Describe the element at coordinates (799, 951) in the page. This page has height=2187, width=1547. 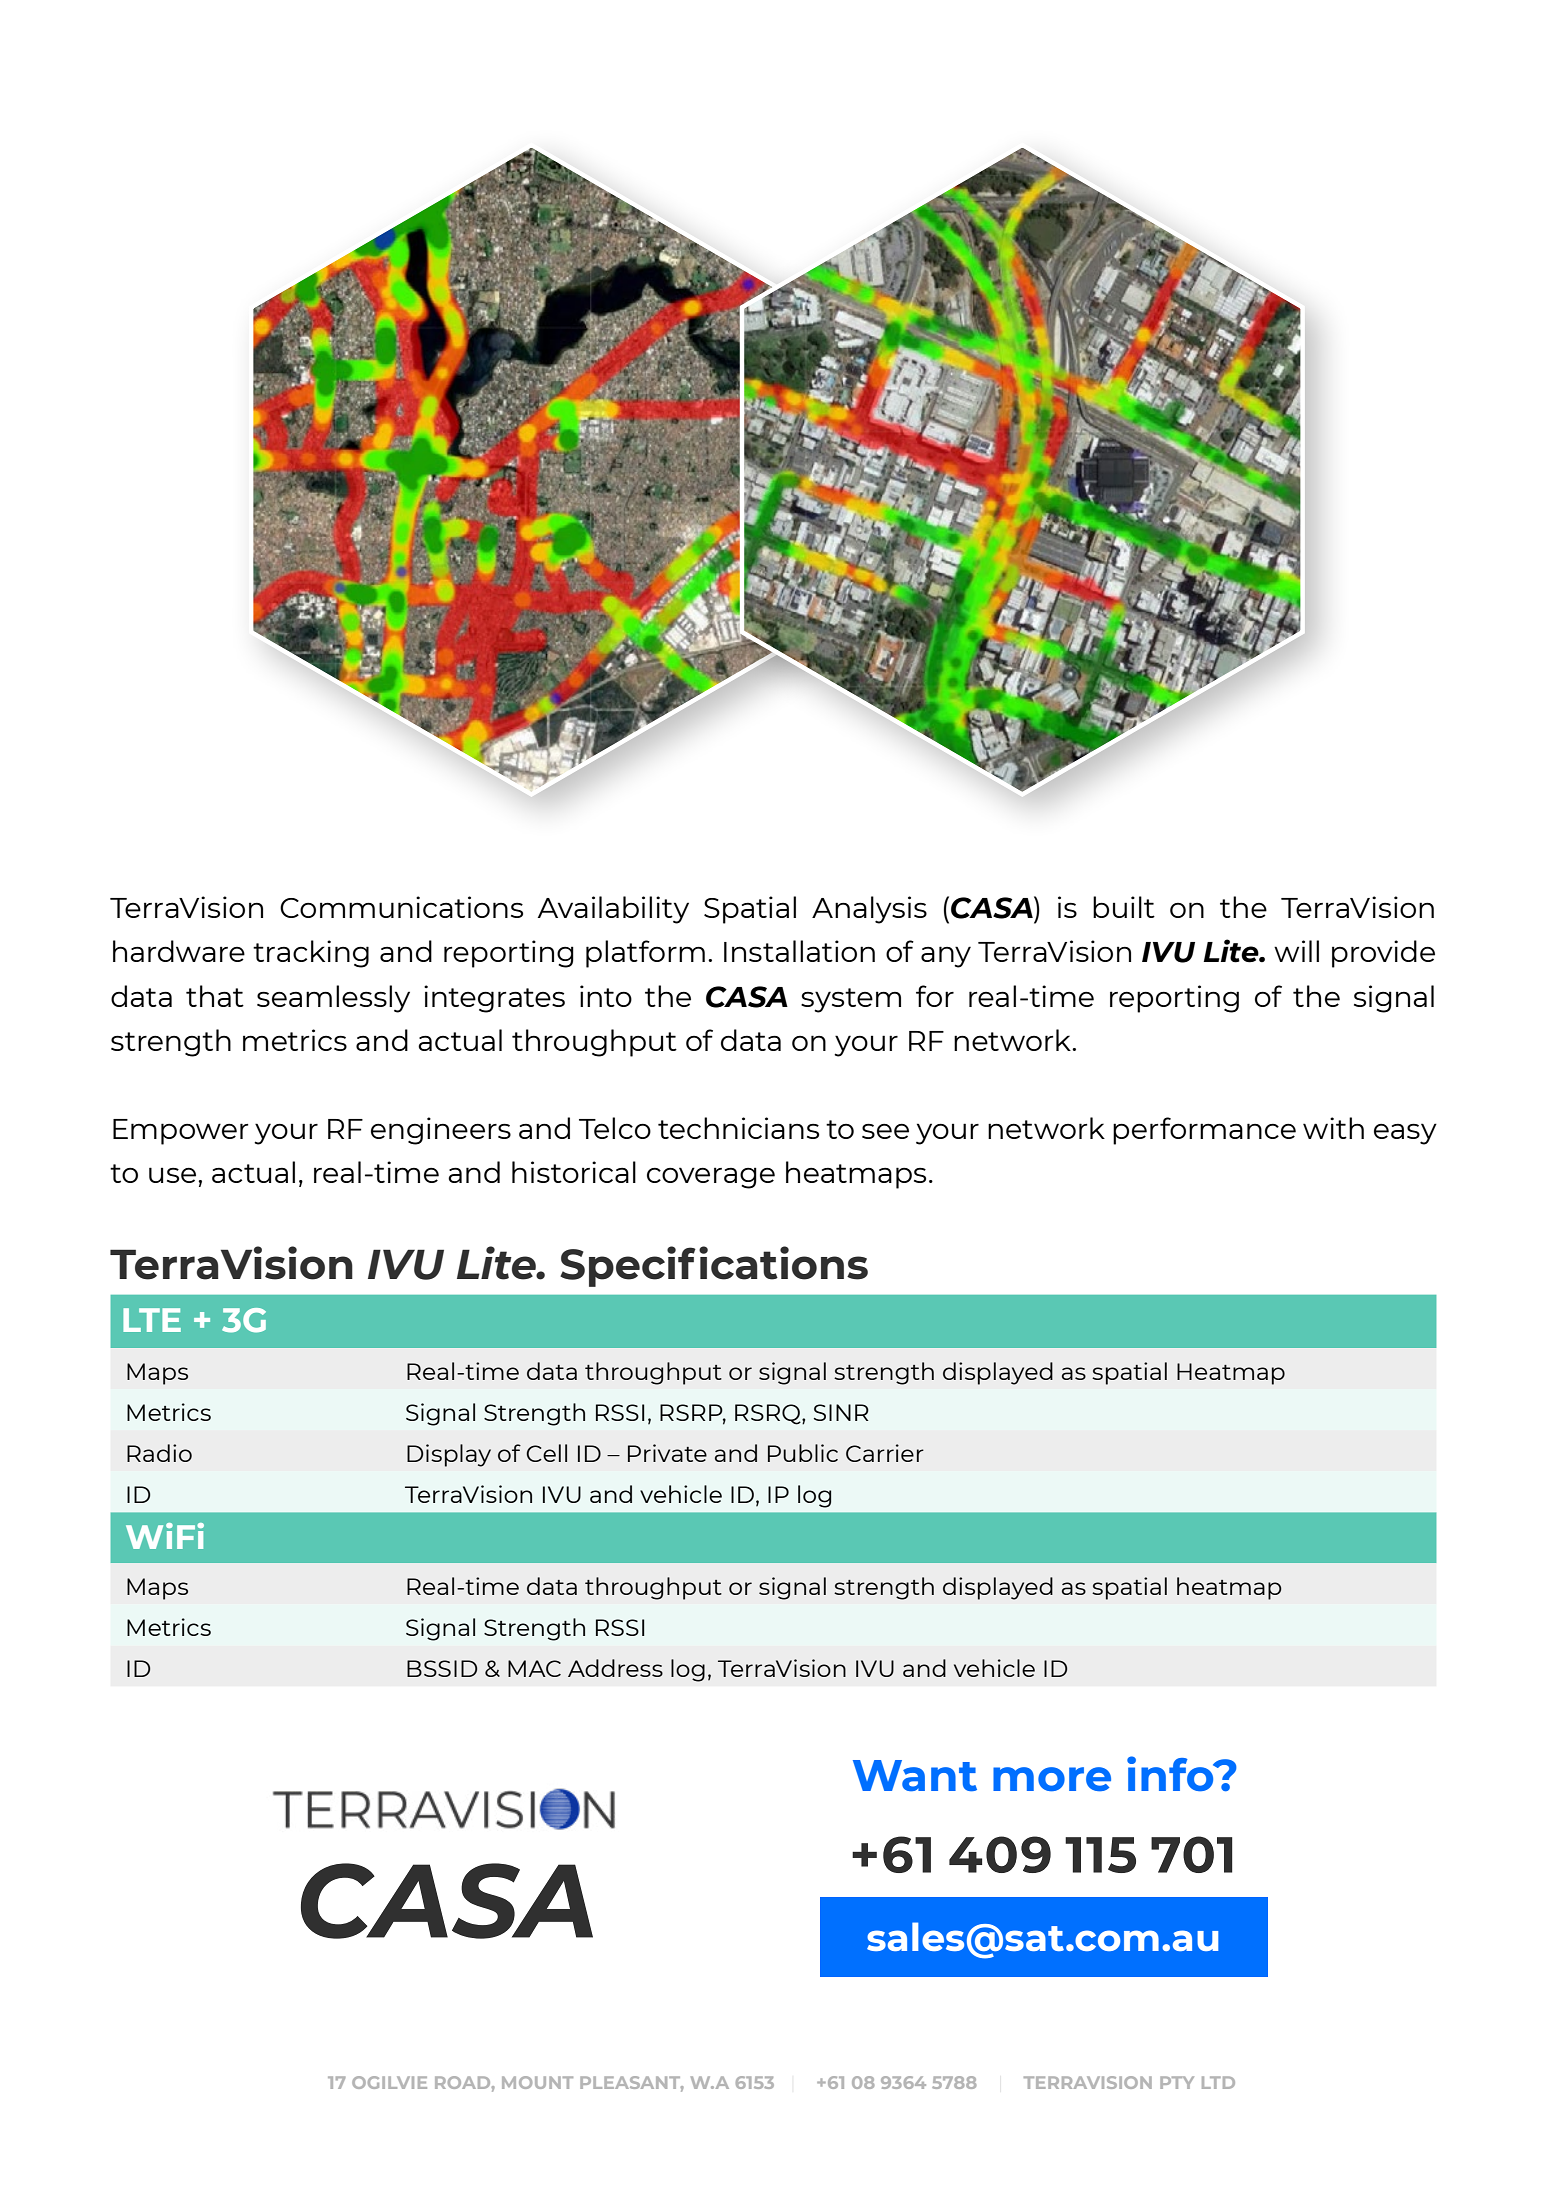
I see `Installation` at that location.
